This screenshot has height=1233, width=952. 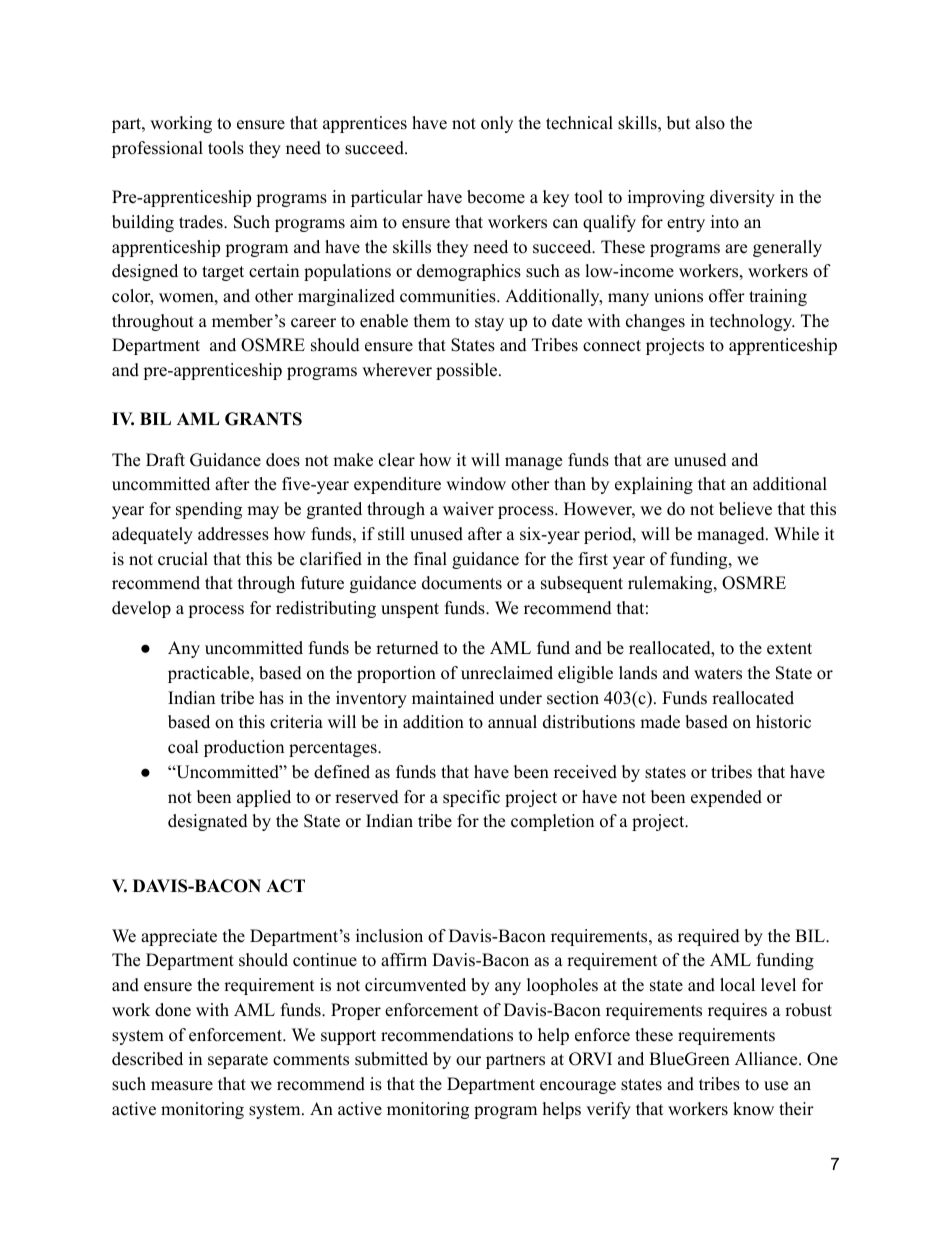 What do you see at coordinates (497, 124) in the screenshot?
I see `only` at bounding box center [497, 124].
